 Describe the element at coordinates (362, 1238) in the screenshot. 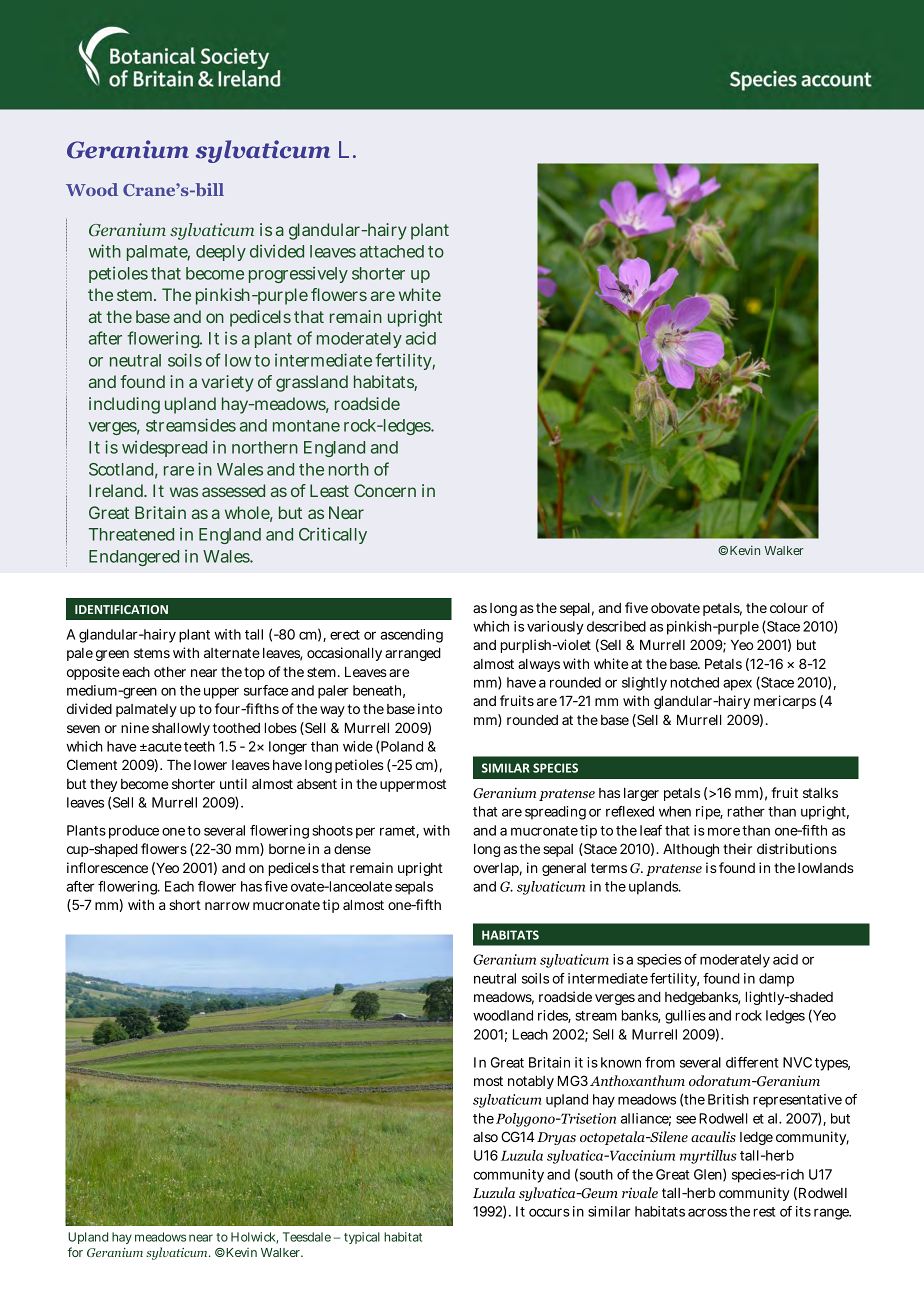

I see `typical` at that location.
